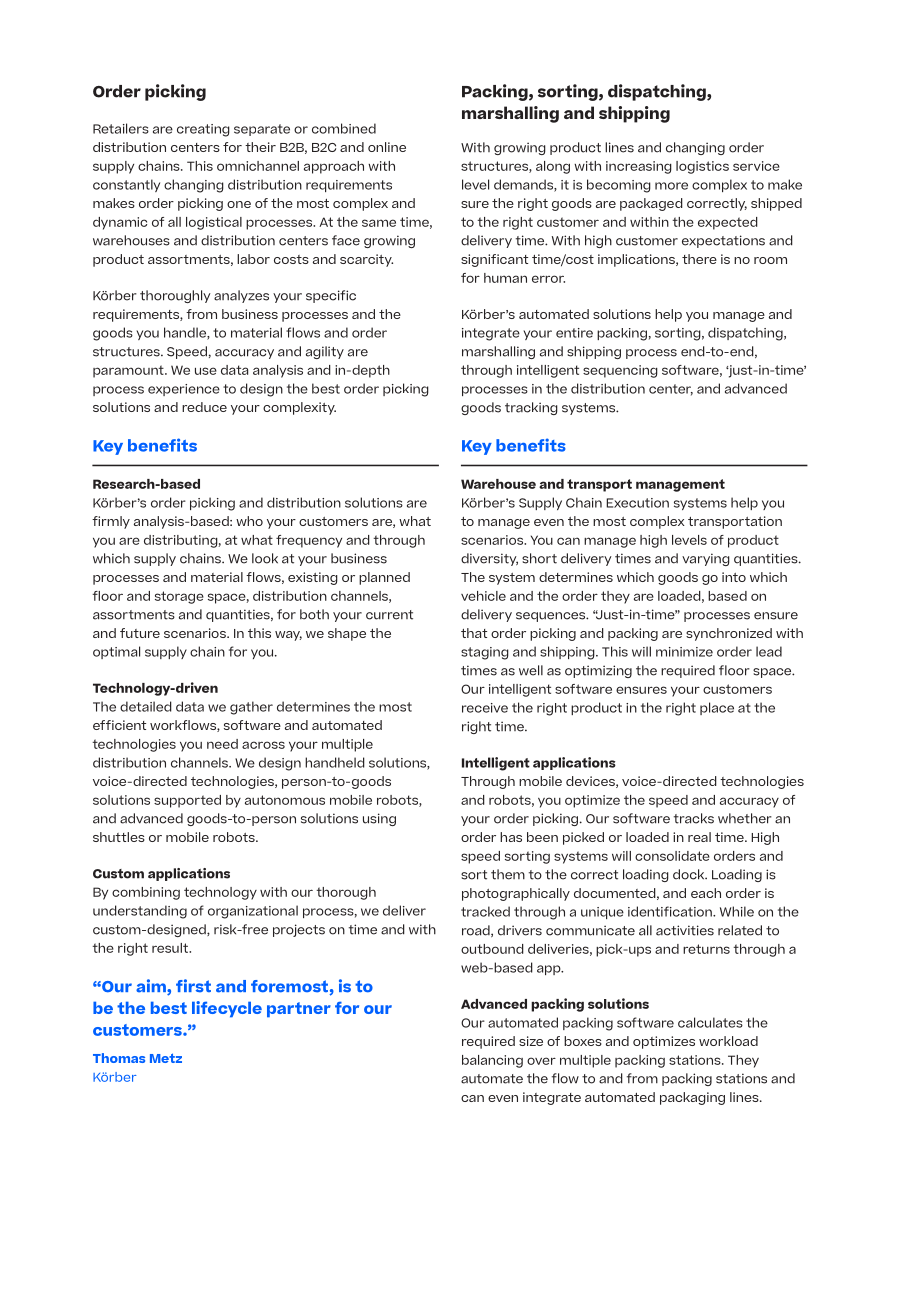 This image has height=1308, width=924. What do you see at coordinates (692, 1098) in the image?
I see `packaging` at bounding box center [692, 1098].
